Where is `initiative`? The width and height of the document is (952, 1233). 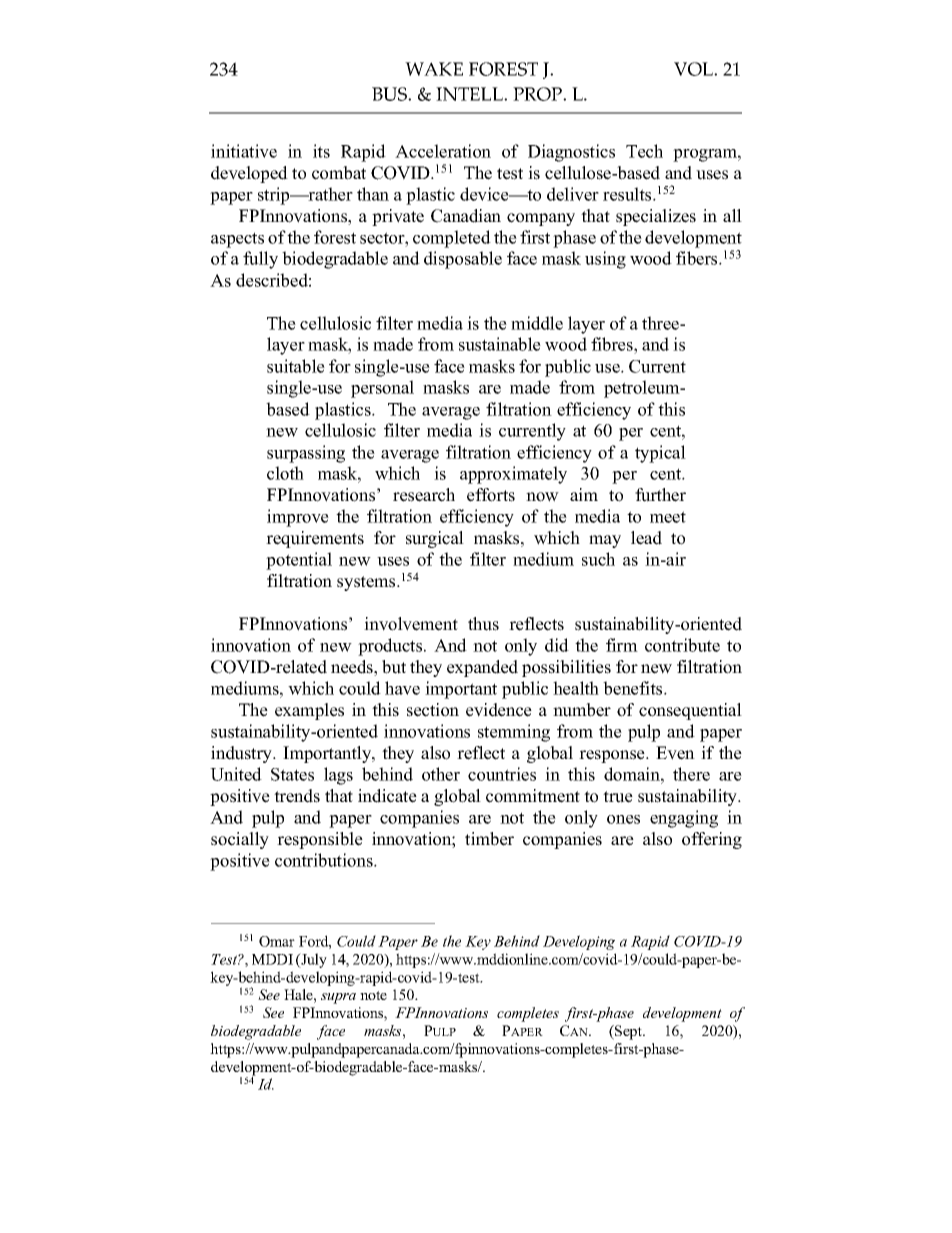
initiative is located at coordinates (244, 151).
